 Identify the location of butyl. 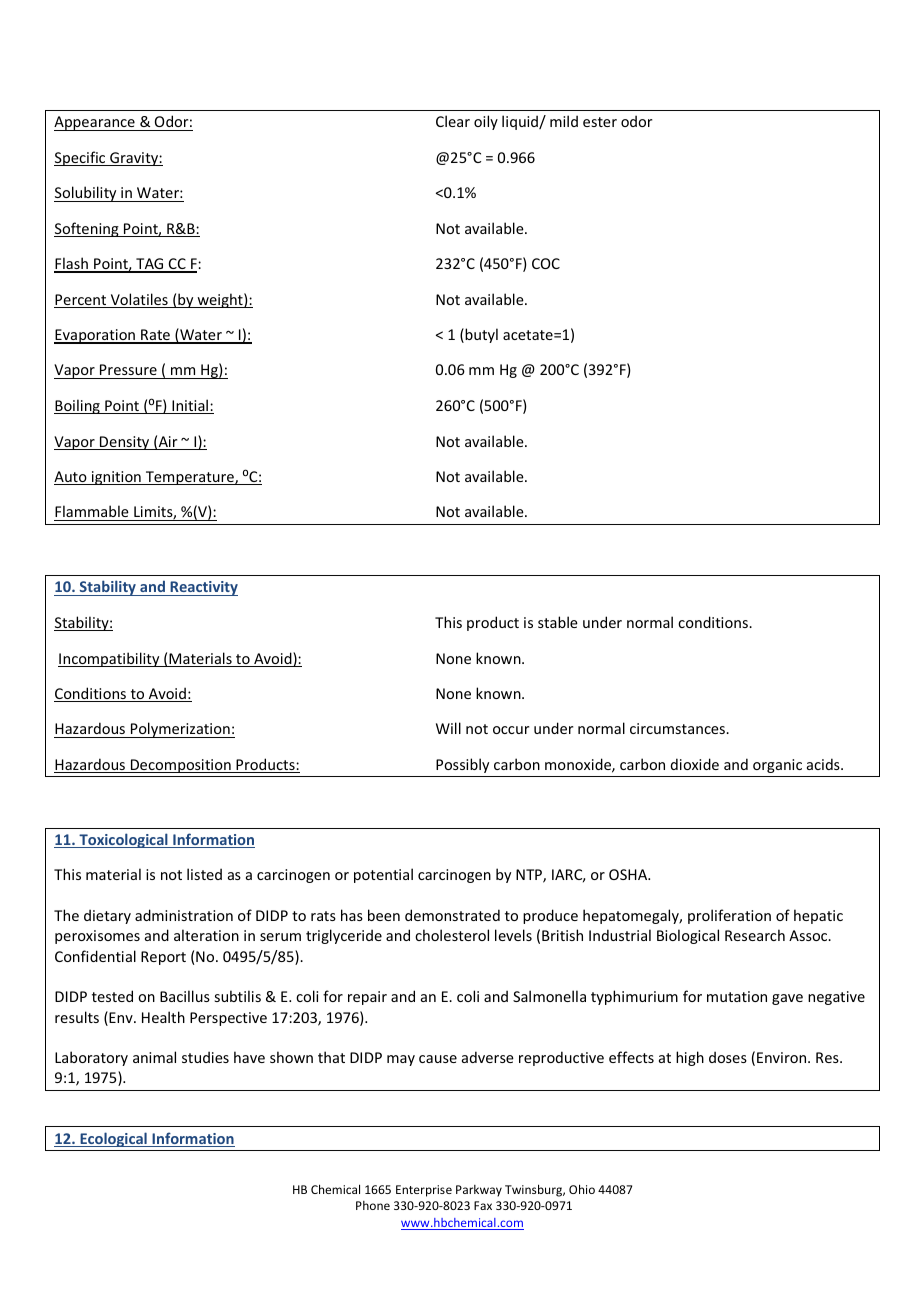
(481, 335).
